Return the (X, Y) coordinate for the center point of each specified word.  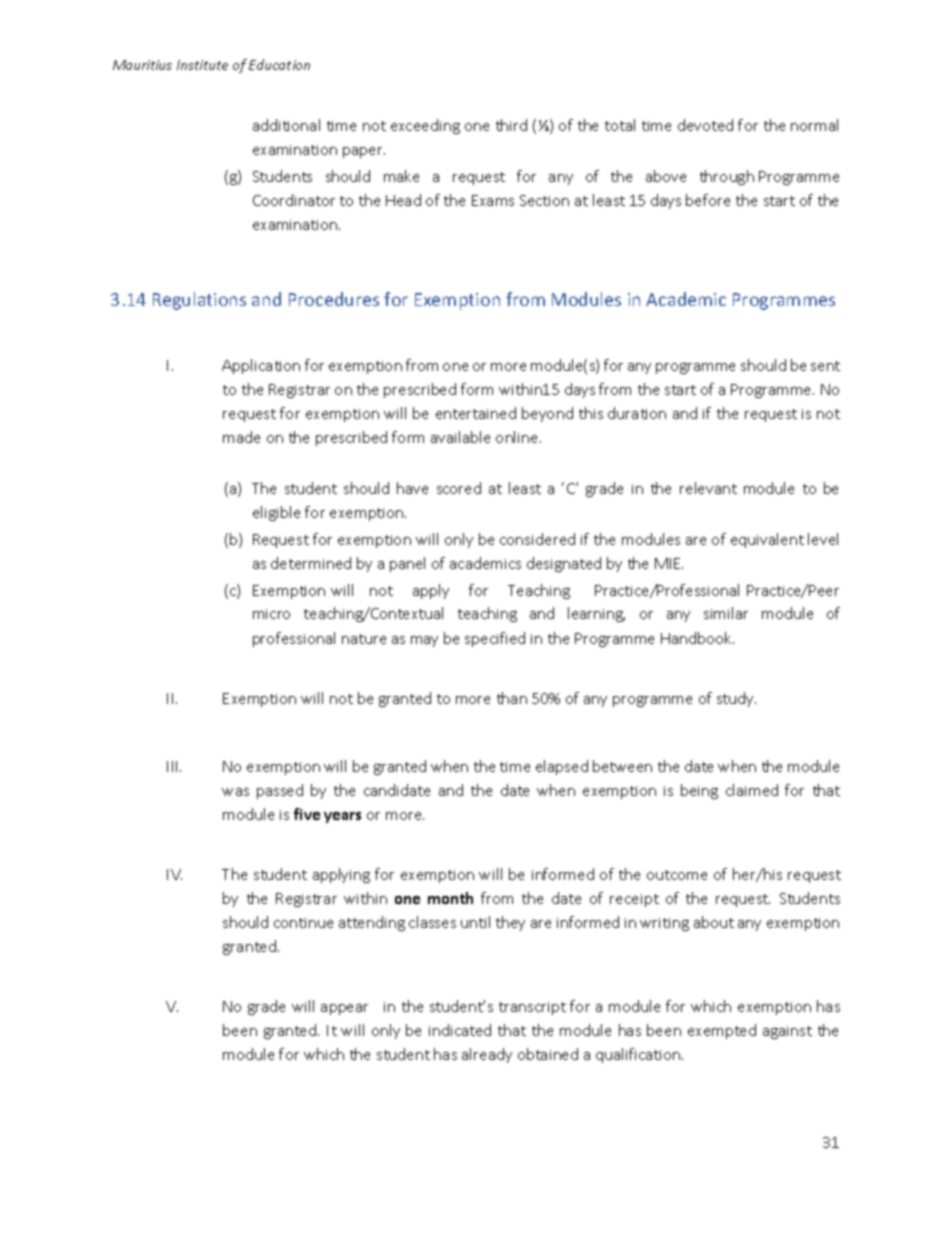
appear (344, 1009)
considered (537, 539)
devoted (705, 125)
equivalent (767, 540)
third (511, 125)
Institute (202, 65)
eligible (276, 513)
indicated (460, 1030)
